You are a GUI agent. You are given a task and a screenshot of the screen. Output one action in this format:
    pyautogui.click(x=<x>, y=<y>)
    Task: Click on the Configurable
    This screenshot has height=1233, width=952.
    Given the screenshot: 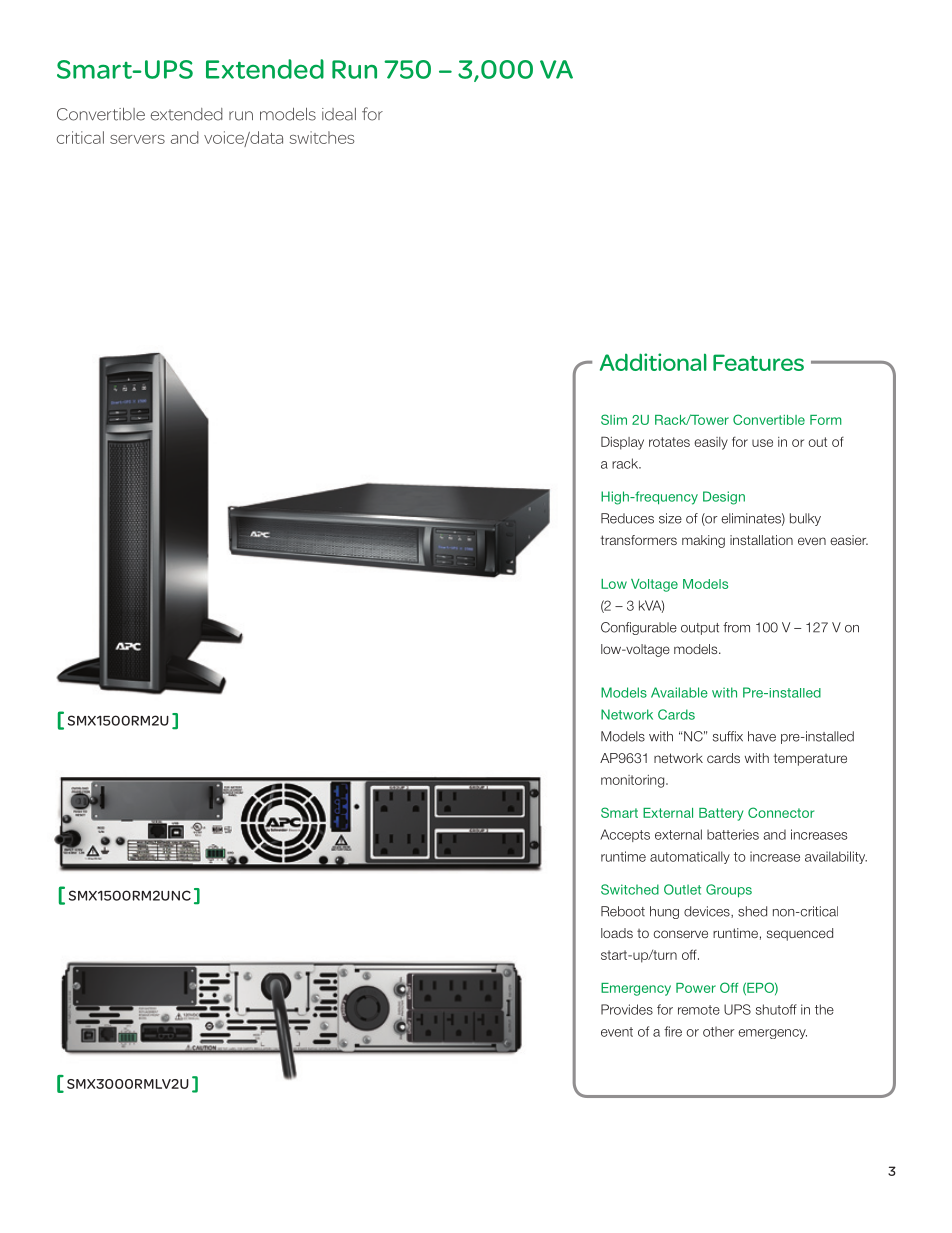 What is the action you would take?
    pyautogui.click(x=639, y=628)
